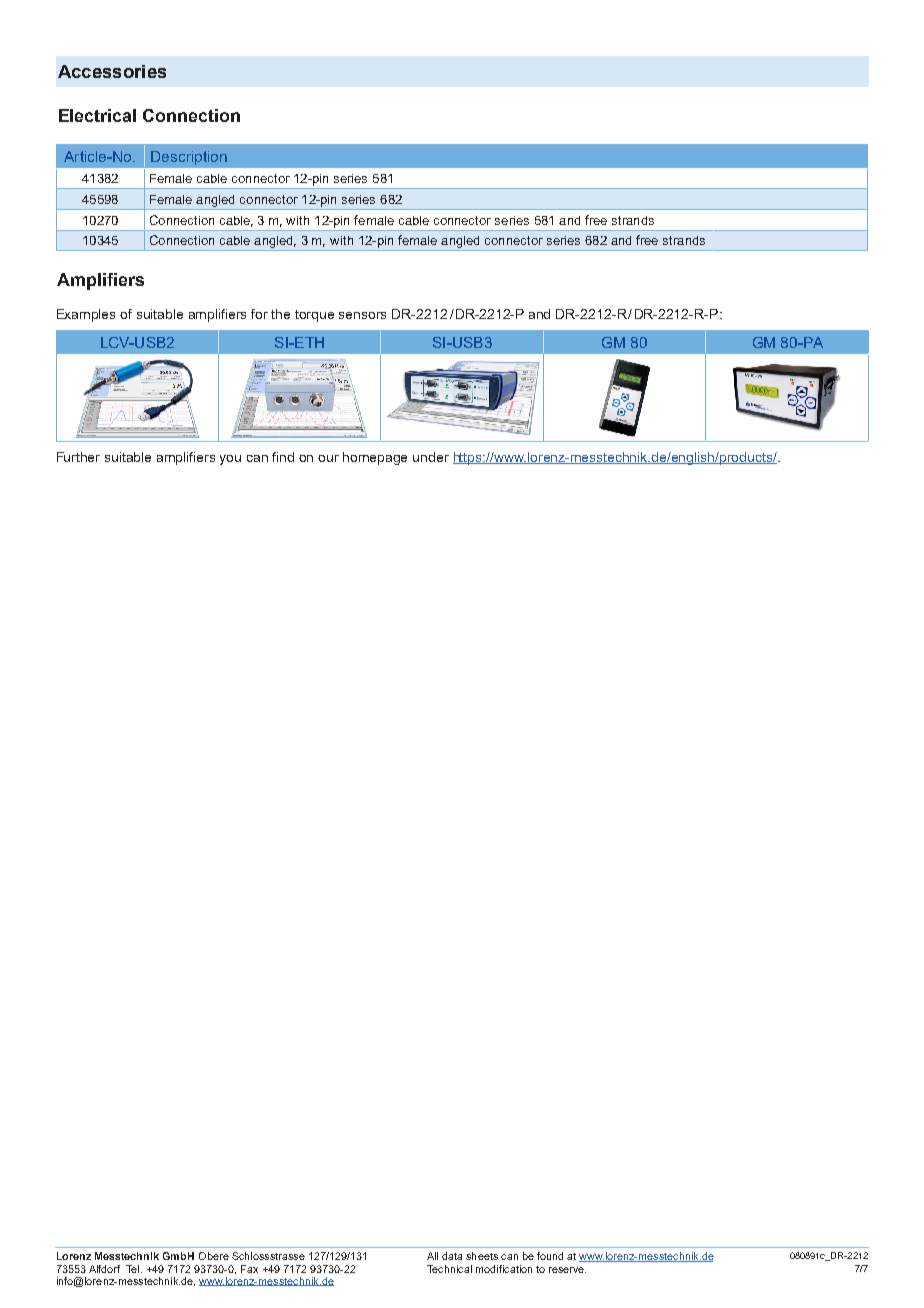 This screenshot has width=924, height=1308. Describe the element at coordinates (431, 457) in the screenshot. I see `under` at that location.
